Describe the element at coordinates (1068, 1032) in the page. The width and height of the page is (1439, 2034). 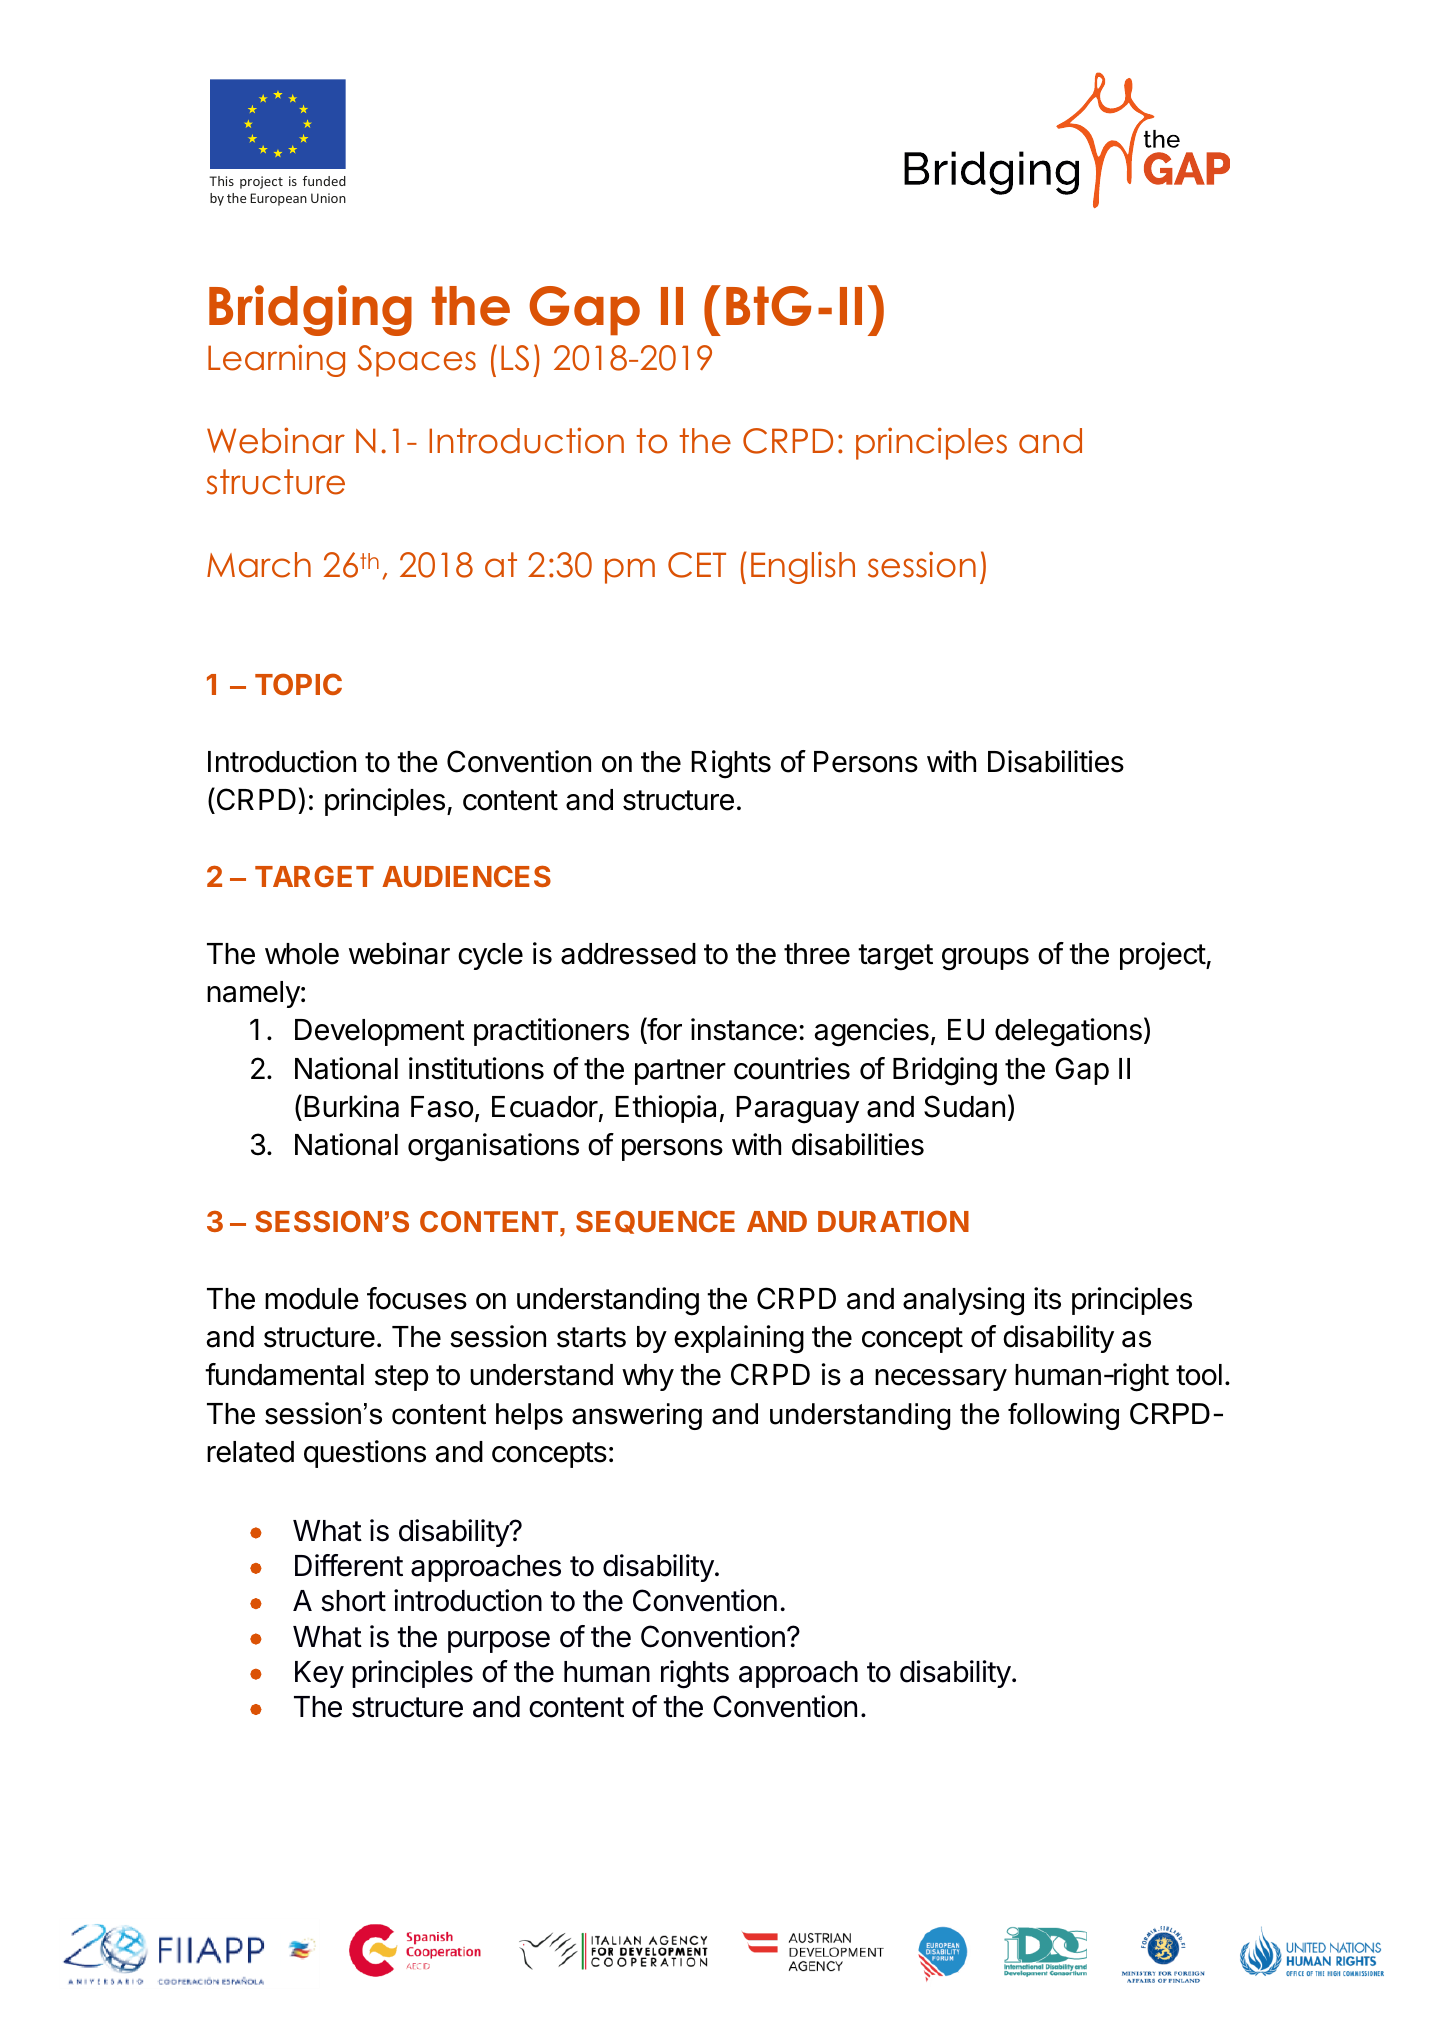
I see `delegations` at that location.
